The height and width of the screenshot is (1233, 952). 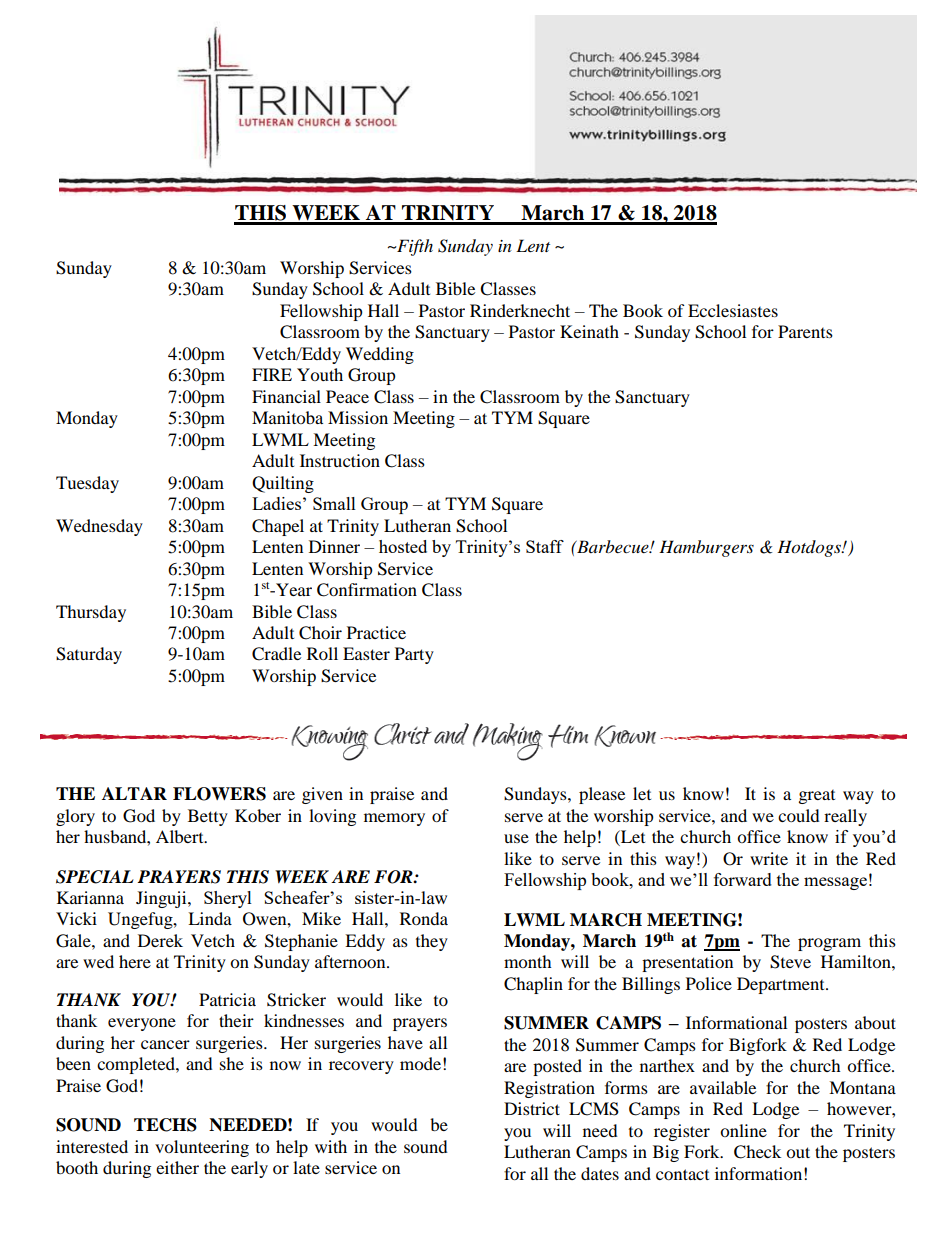 I want to click on volunteering, so click(x=202, y=1148).
